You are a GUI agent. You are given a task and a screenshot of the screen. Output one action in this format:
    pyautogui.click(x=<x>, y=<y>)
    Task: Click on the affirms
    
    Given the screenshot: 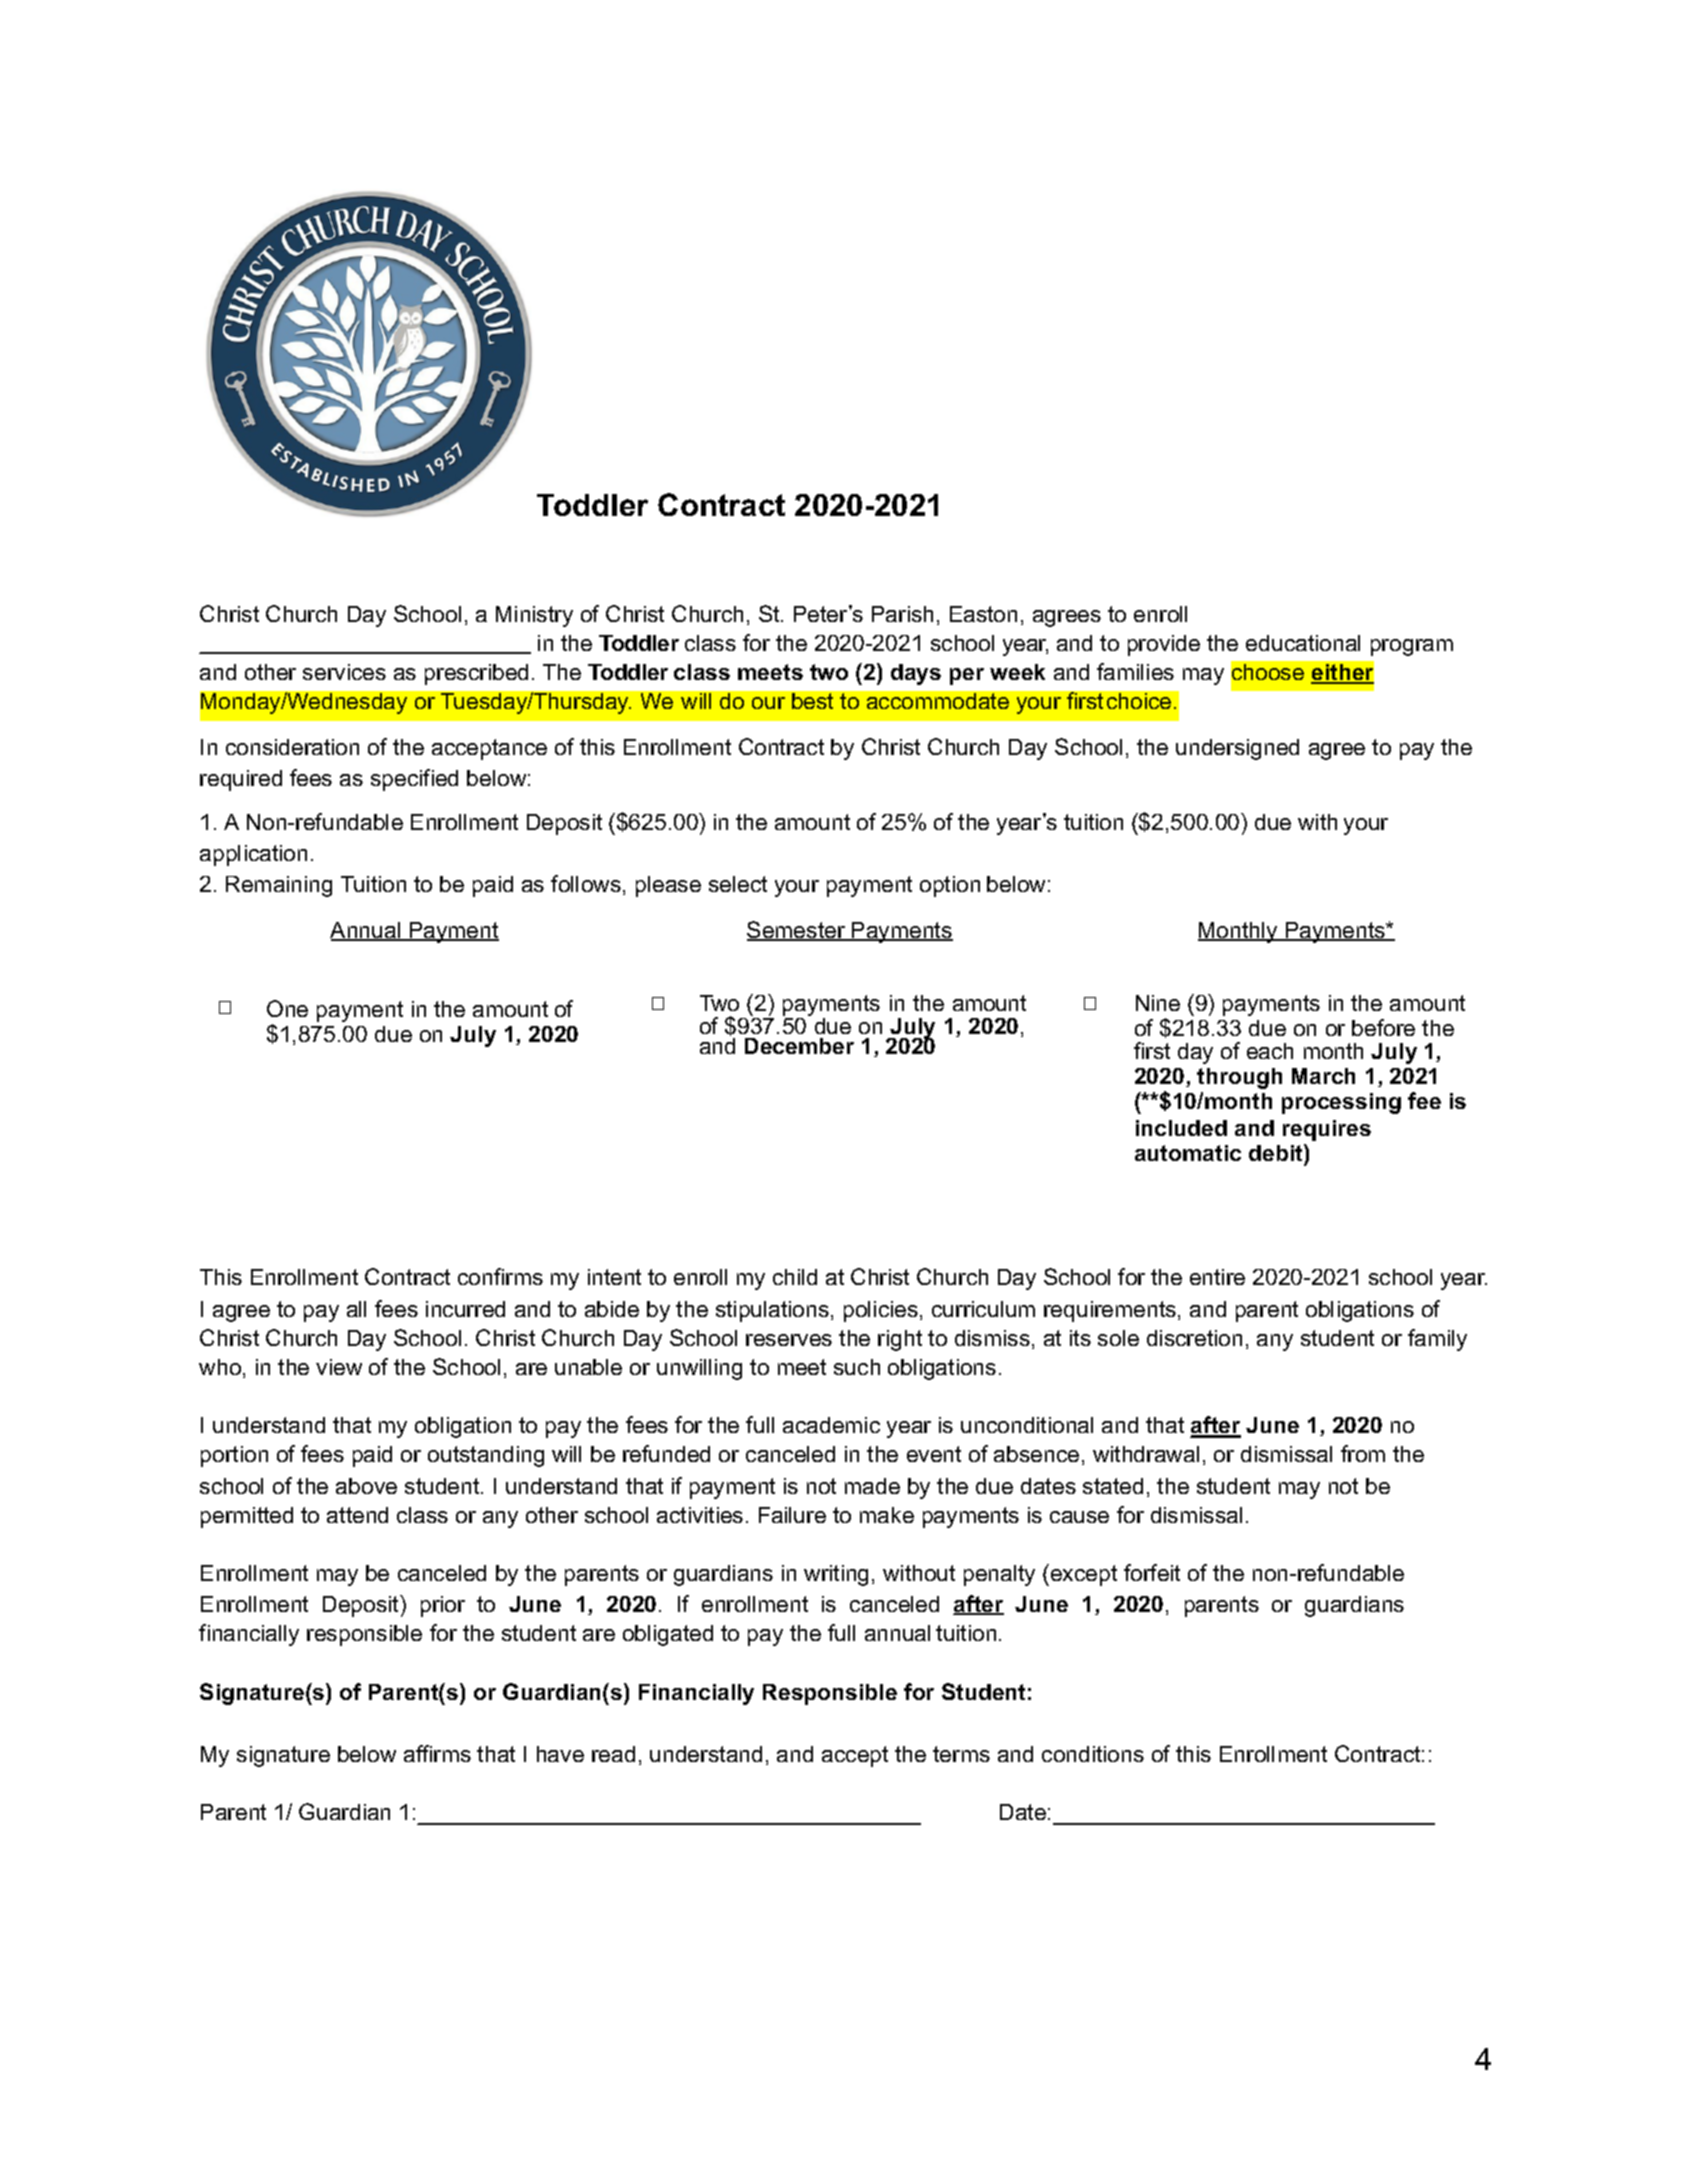 What is the action you would take?
    pyautogui.click(x=437, y=1753)
